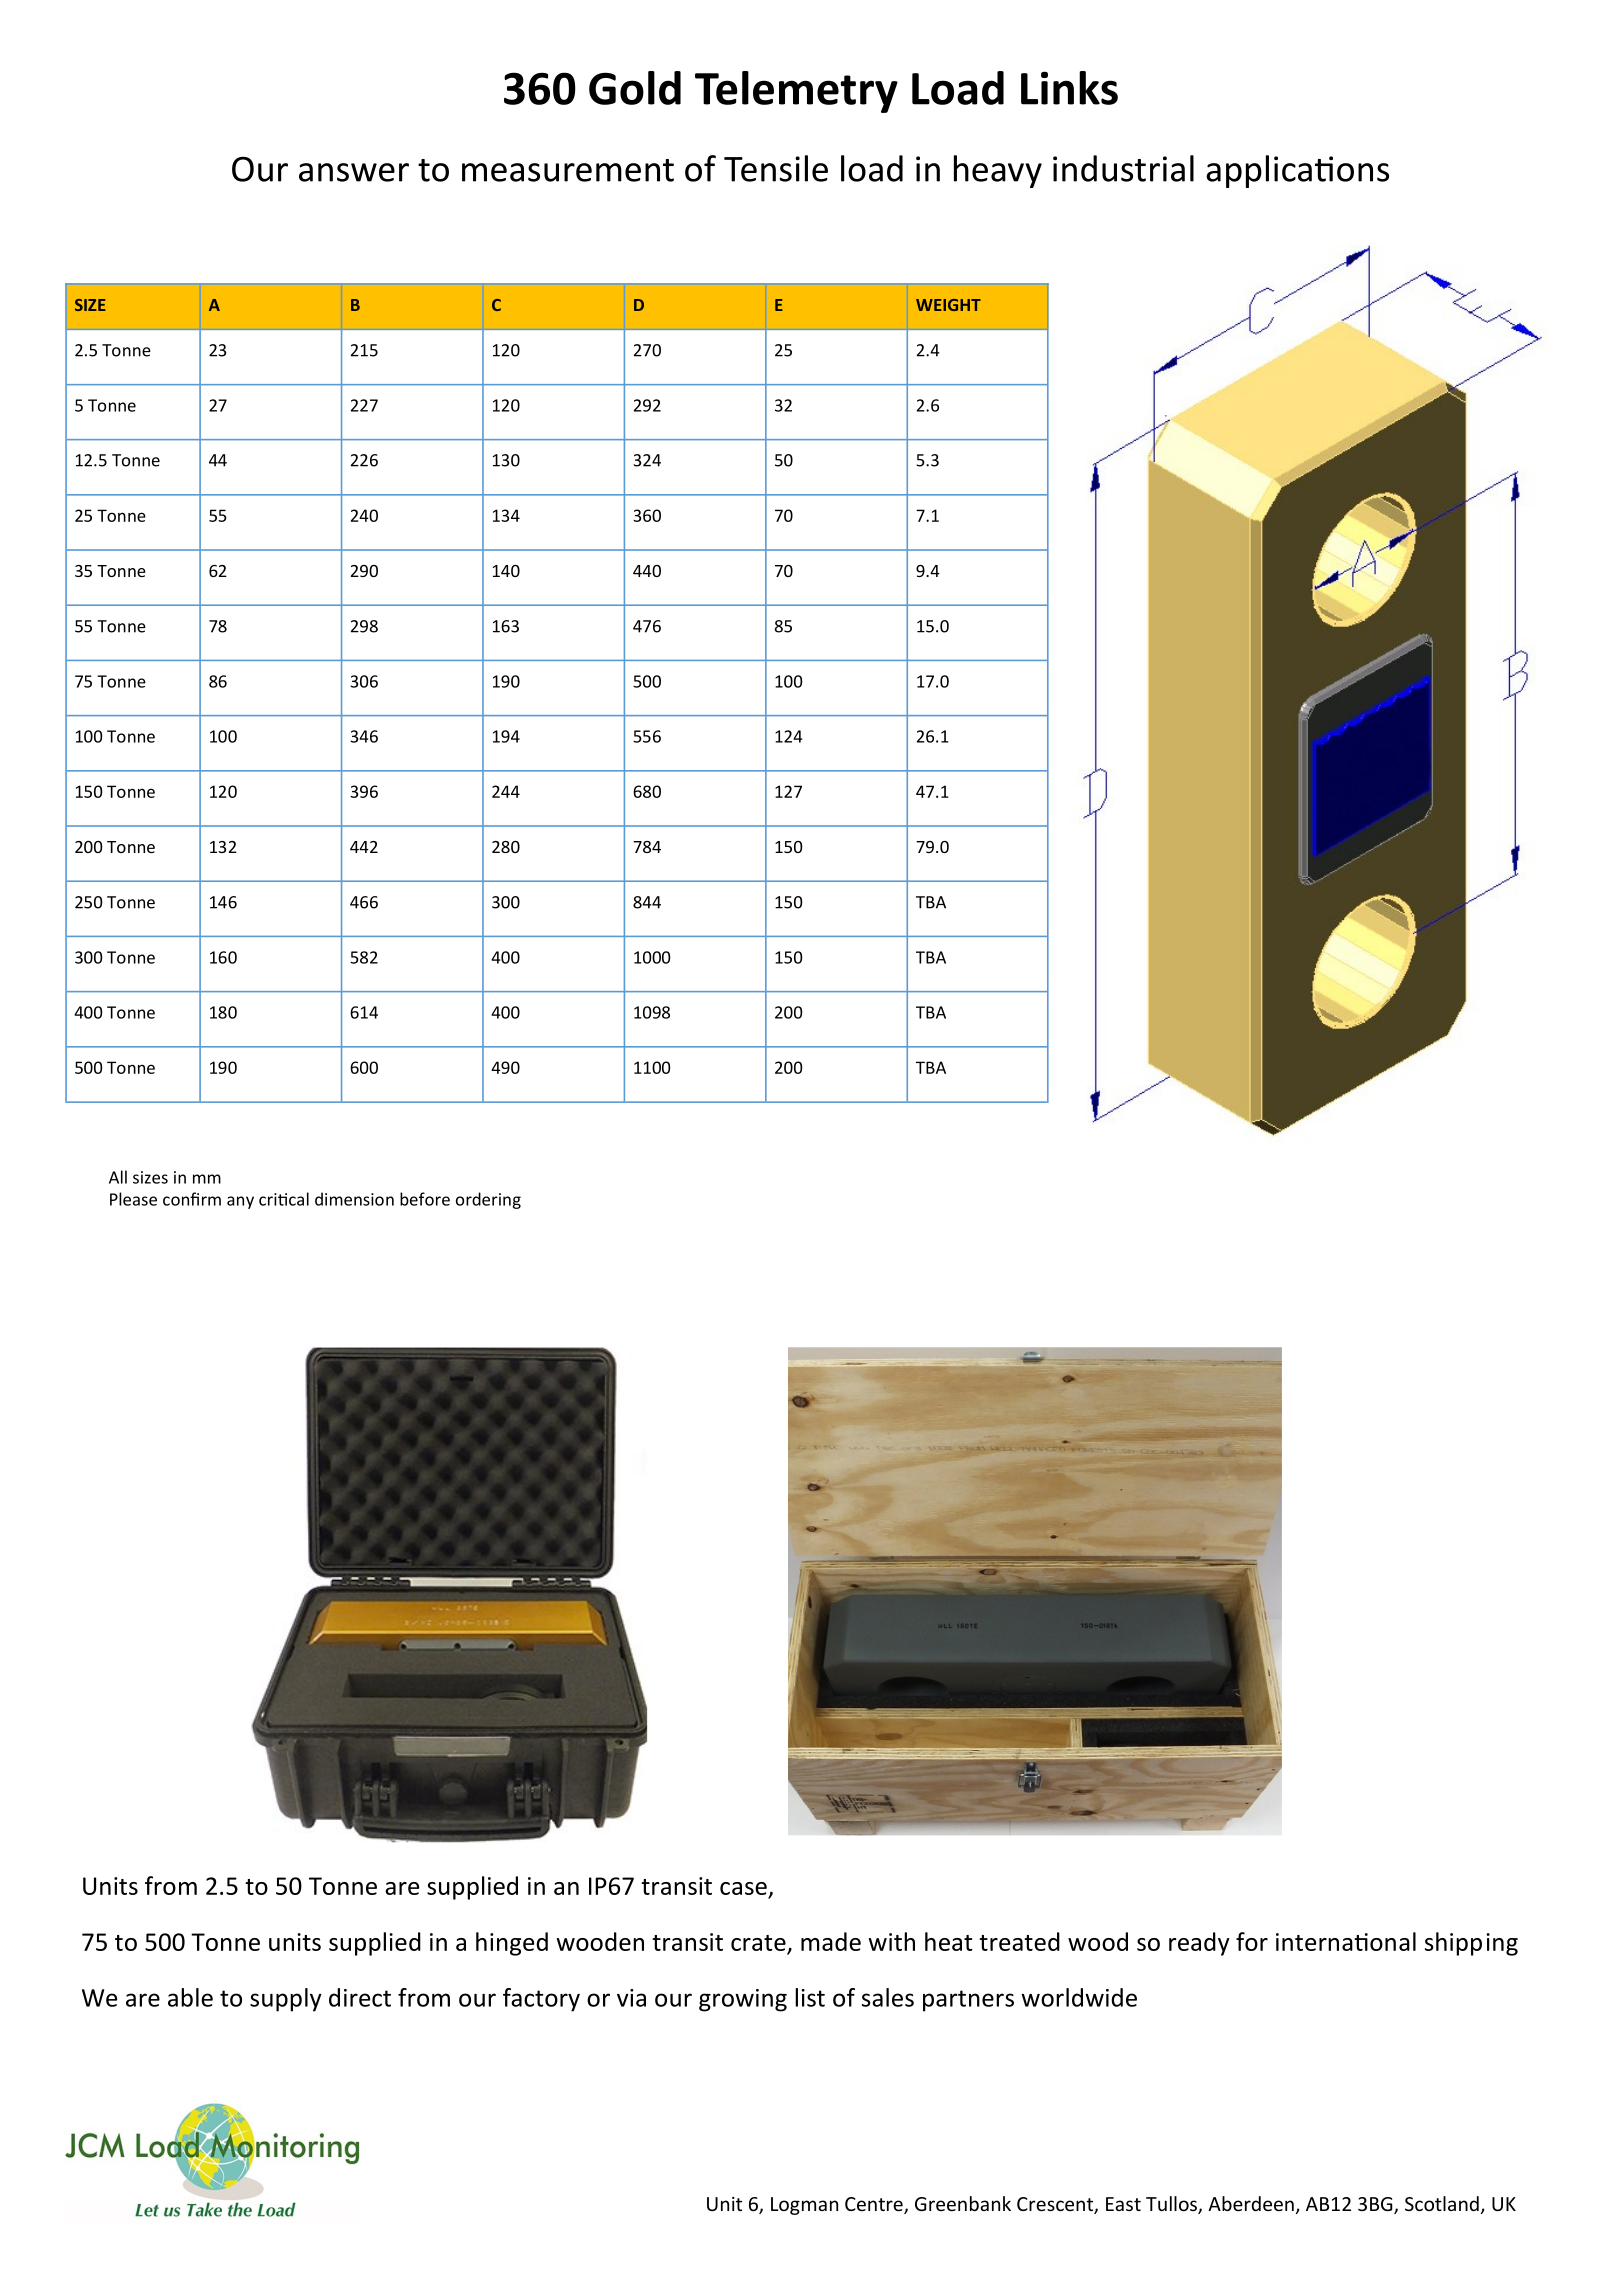 The width and height of the screenshot is (1620, 2291). What do you see at coordinates (488, 1200) in the screenshot?
I see `ordering` at bounding box center [488, 1200].
